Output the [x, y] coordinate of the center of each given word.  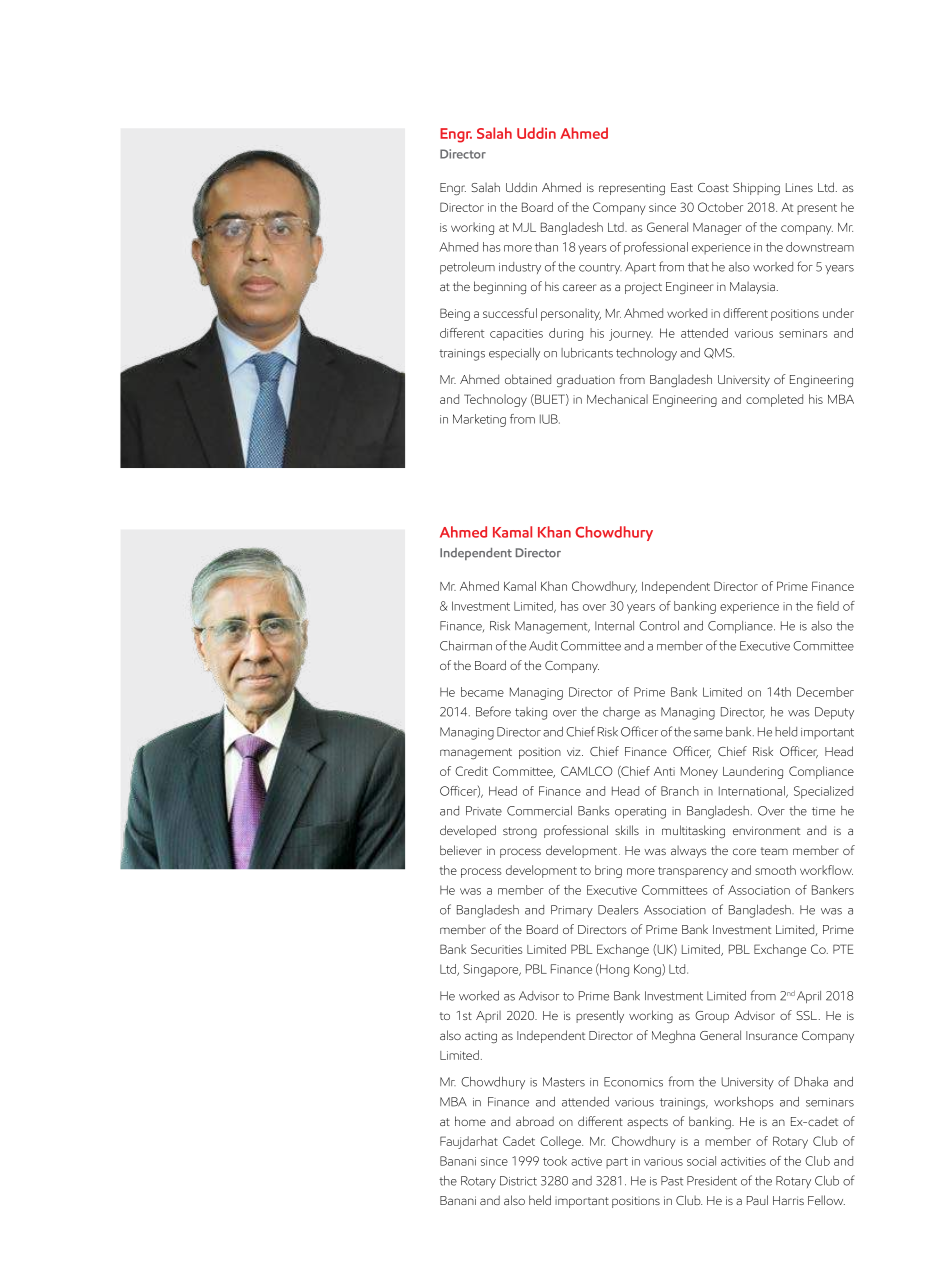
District [518, 1181]
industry [520, 268]
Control [659, 626]
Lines [799, 187]
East [682, 187]
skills [627, 830]
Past [672, 1181]
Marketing [479, 420]
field [828, 606]
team [774, 851]
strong [520, 832]
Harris [788, 1200]
